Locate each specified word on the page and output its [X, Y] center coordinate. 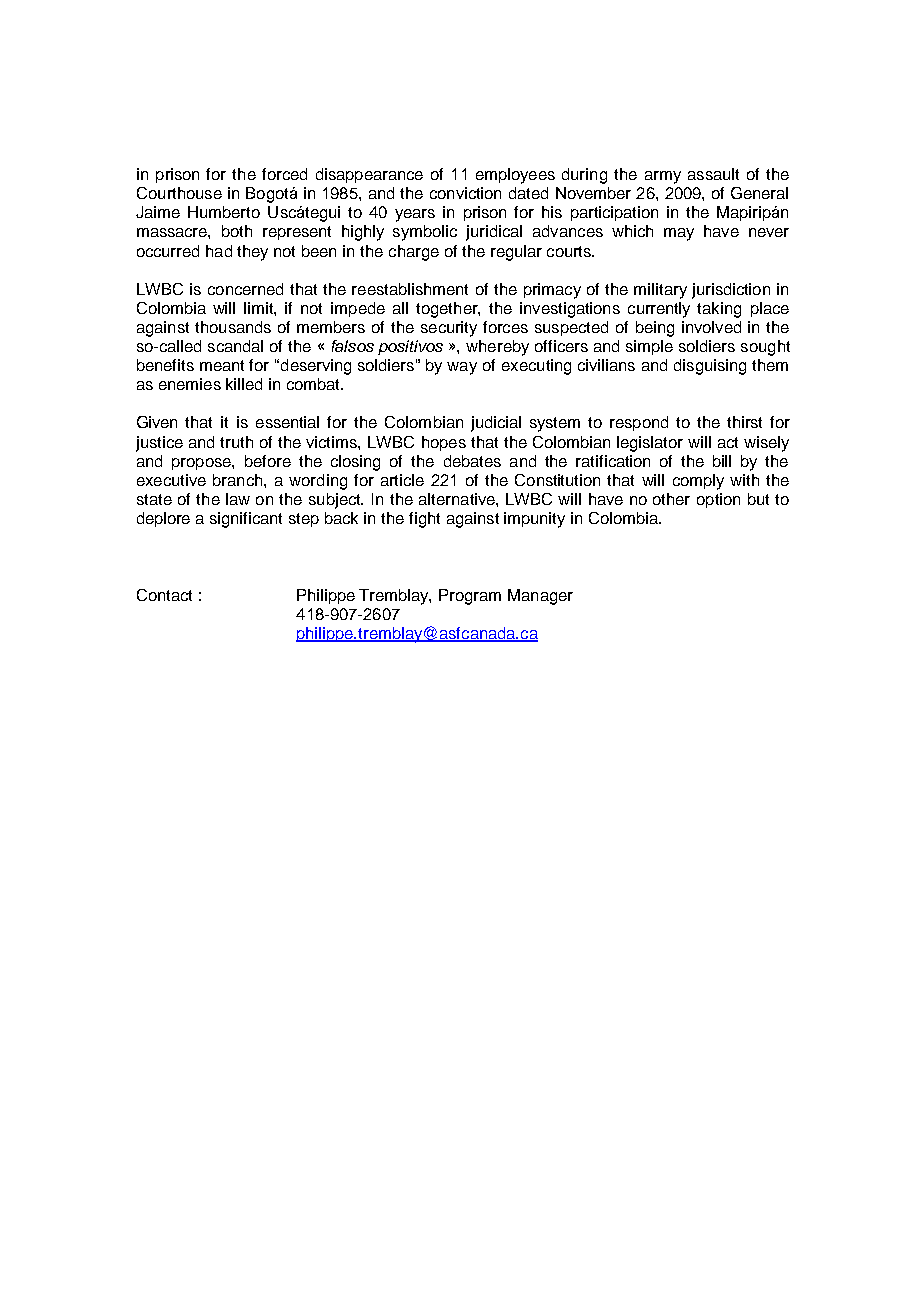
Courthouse [179, 193]
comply [698, 482]
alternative [458, 499]
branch [239, 480]
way [462, 368]
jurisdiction [731, 291]
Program [470, 597]
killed [244, 384]
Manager [540, 597]
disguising [710, 367]
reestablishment [410, 289]
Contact [164, 595]
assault [713, 174]
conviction [465, 193]
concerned [245, 289]
